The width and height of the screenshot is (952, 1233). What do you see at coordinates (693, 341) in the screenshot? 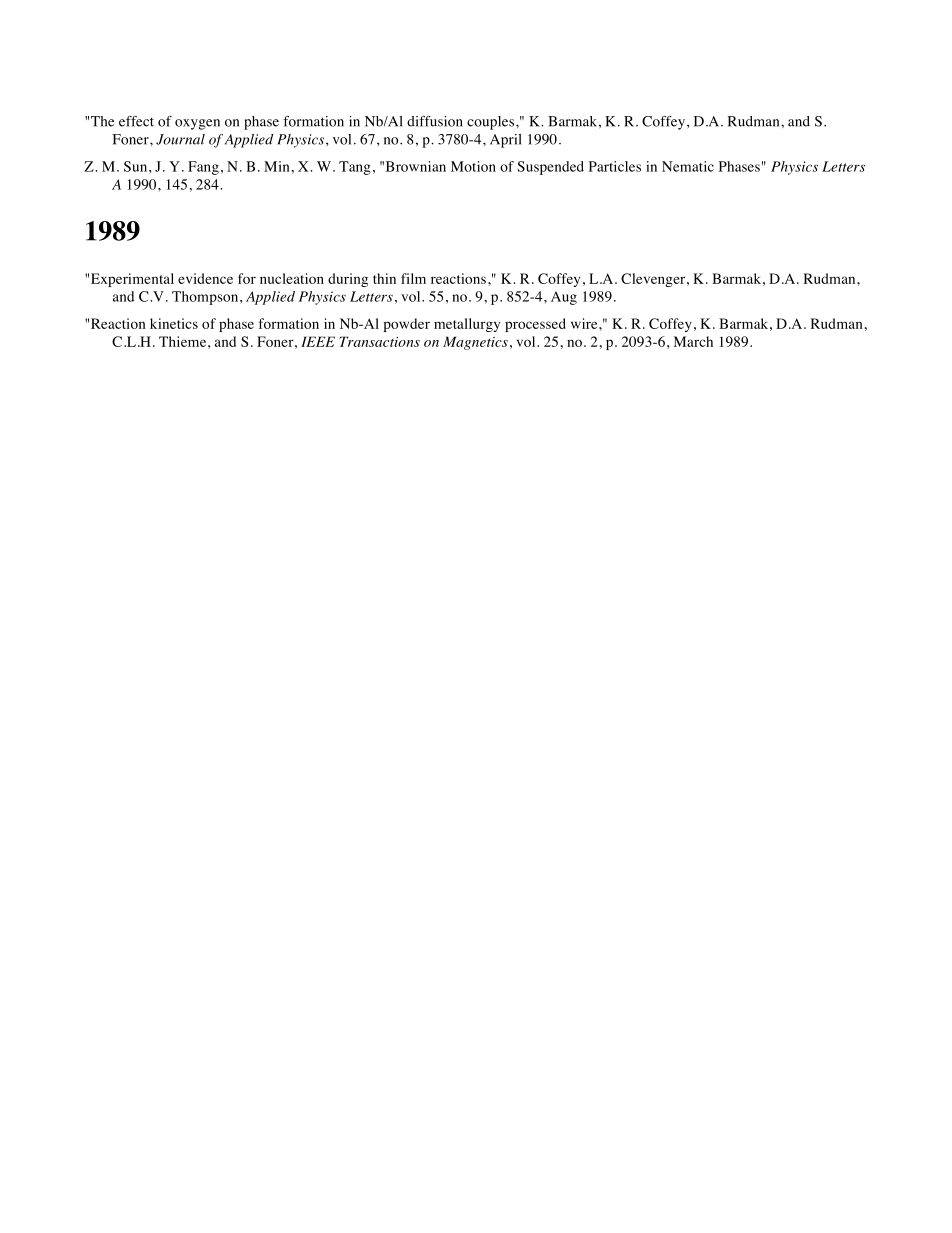
I see `March` at bounding box center [693, 341].
